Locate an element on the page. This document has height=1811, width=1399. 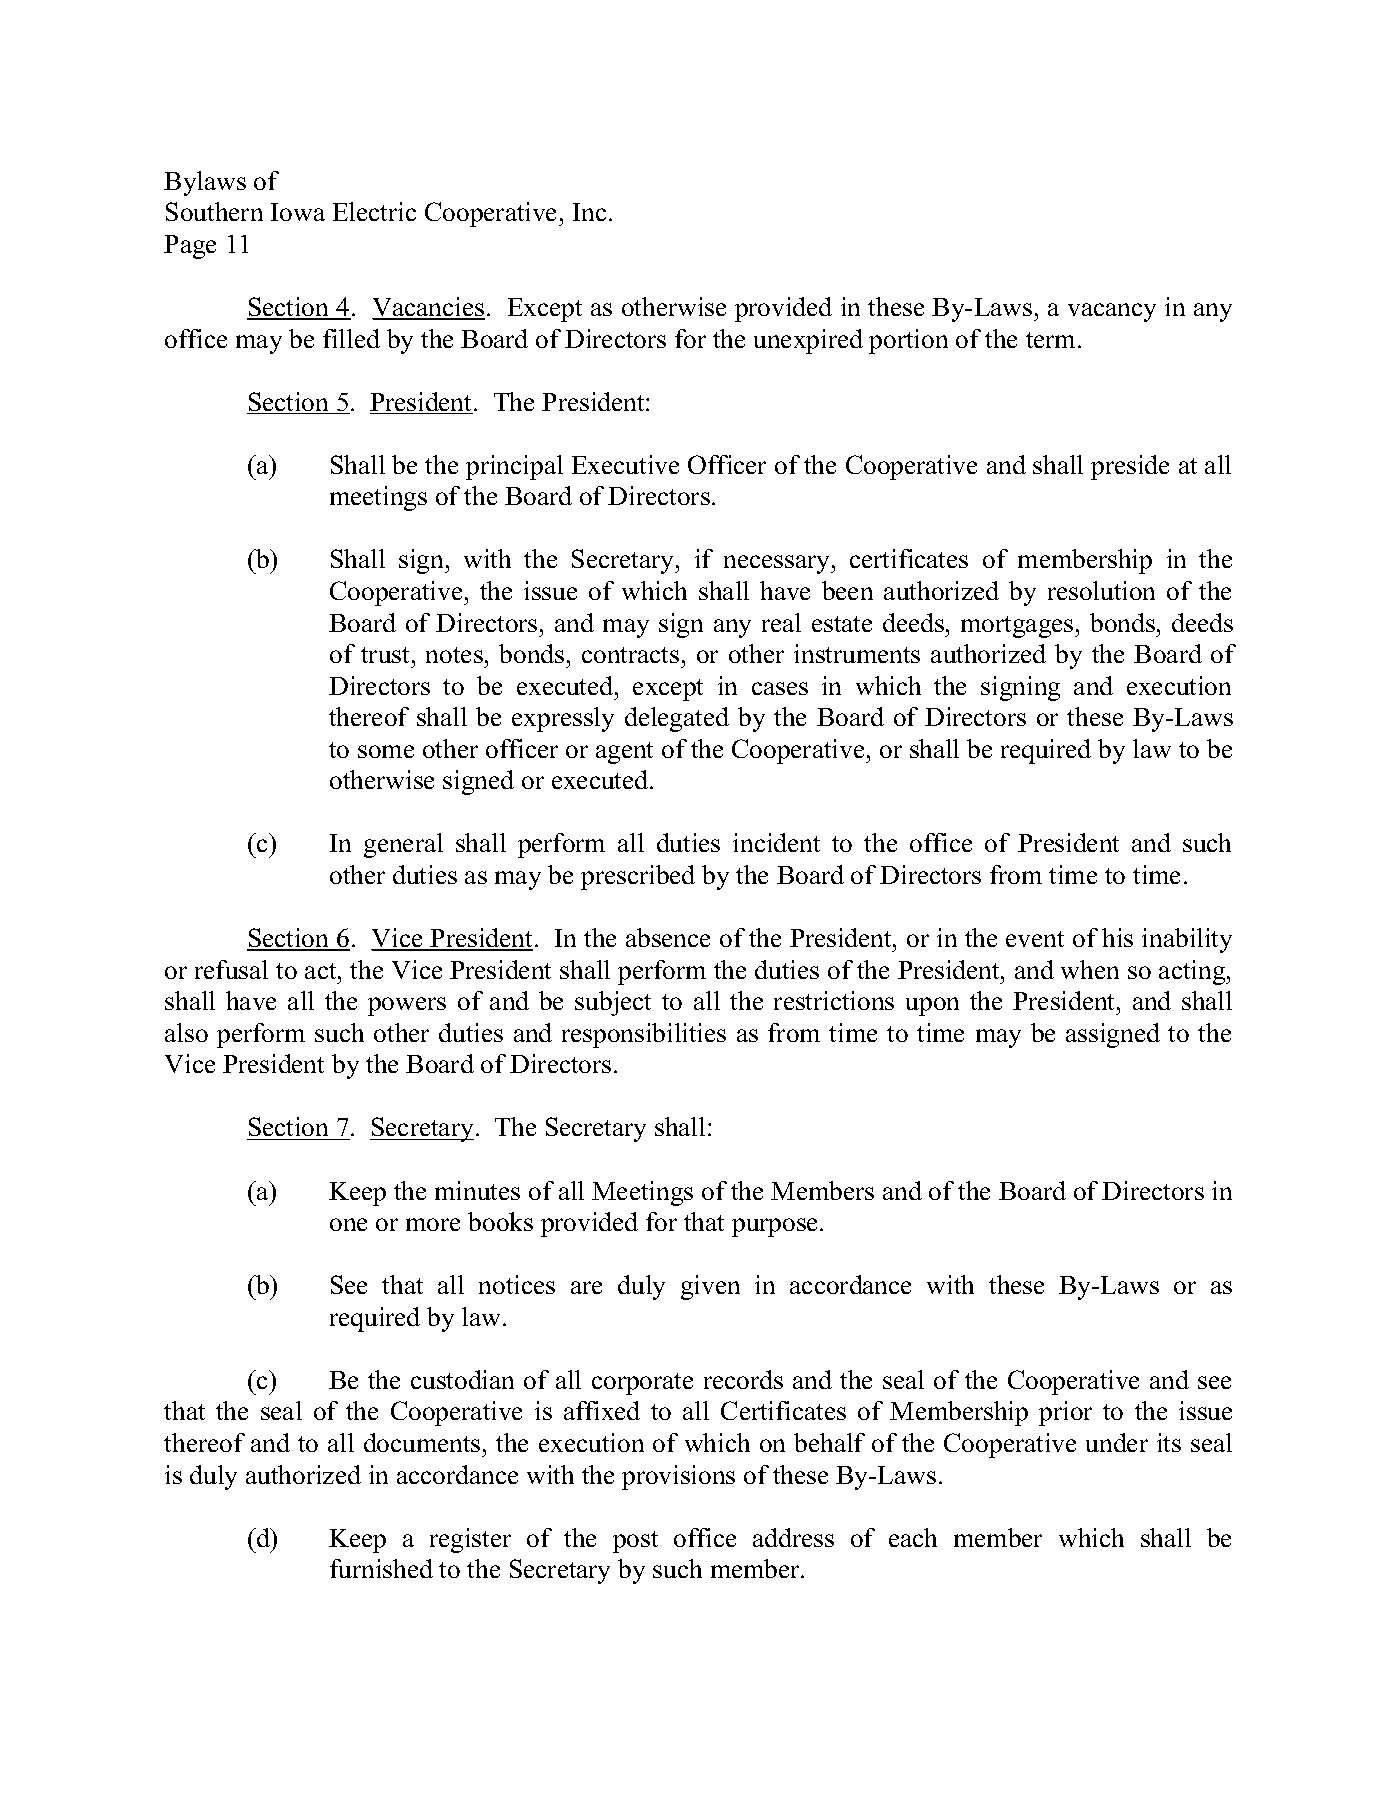
unexpired is located at coordinates (808, 341).
